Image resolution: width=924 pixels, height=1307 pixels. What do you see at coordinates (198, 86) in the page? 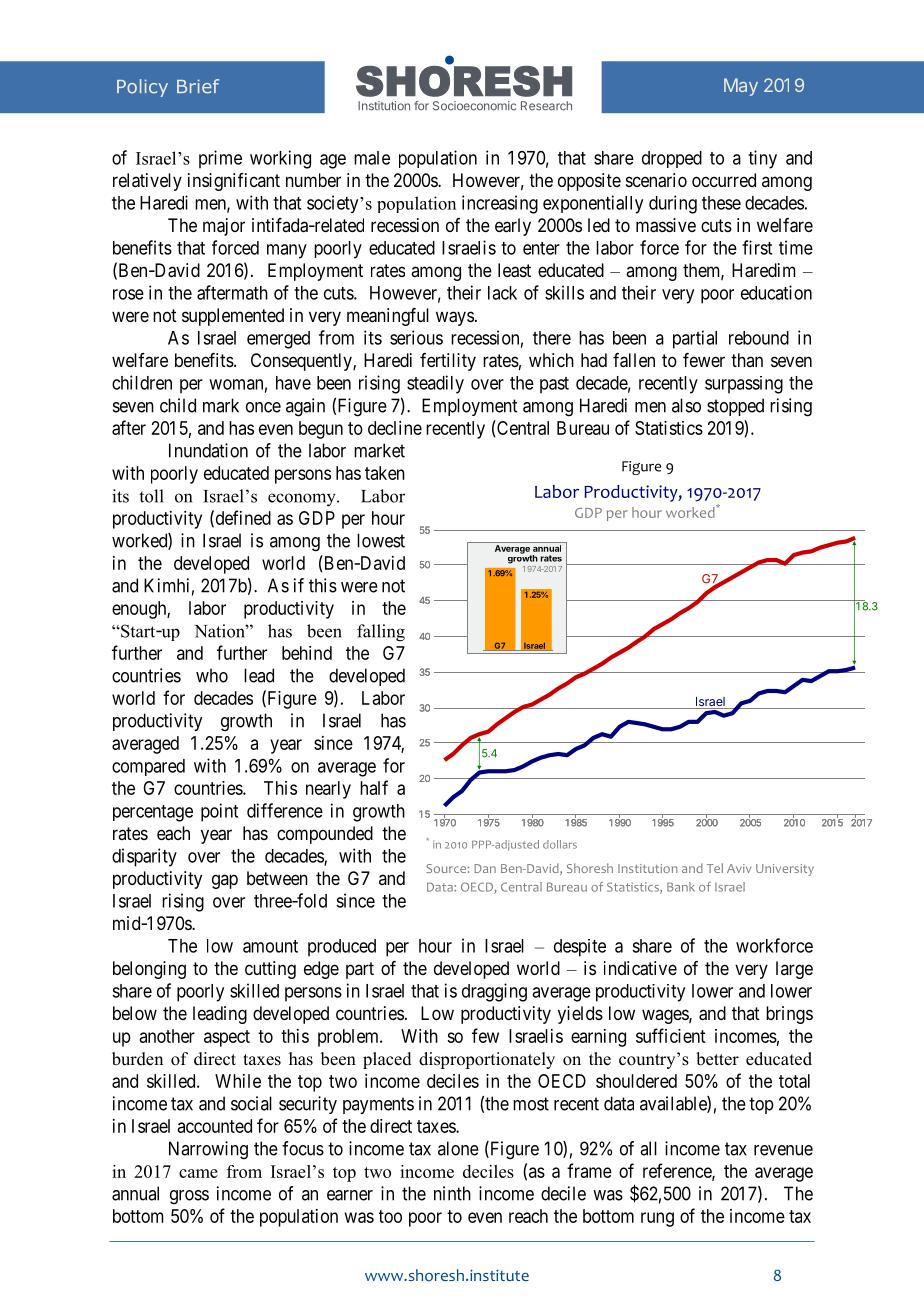
I see `Brief` at bounding box center [198, 86].
